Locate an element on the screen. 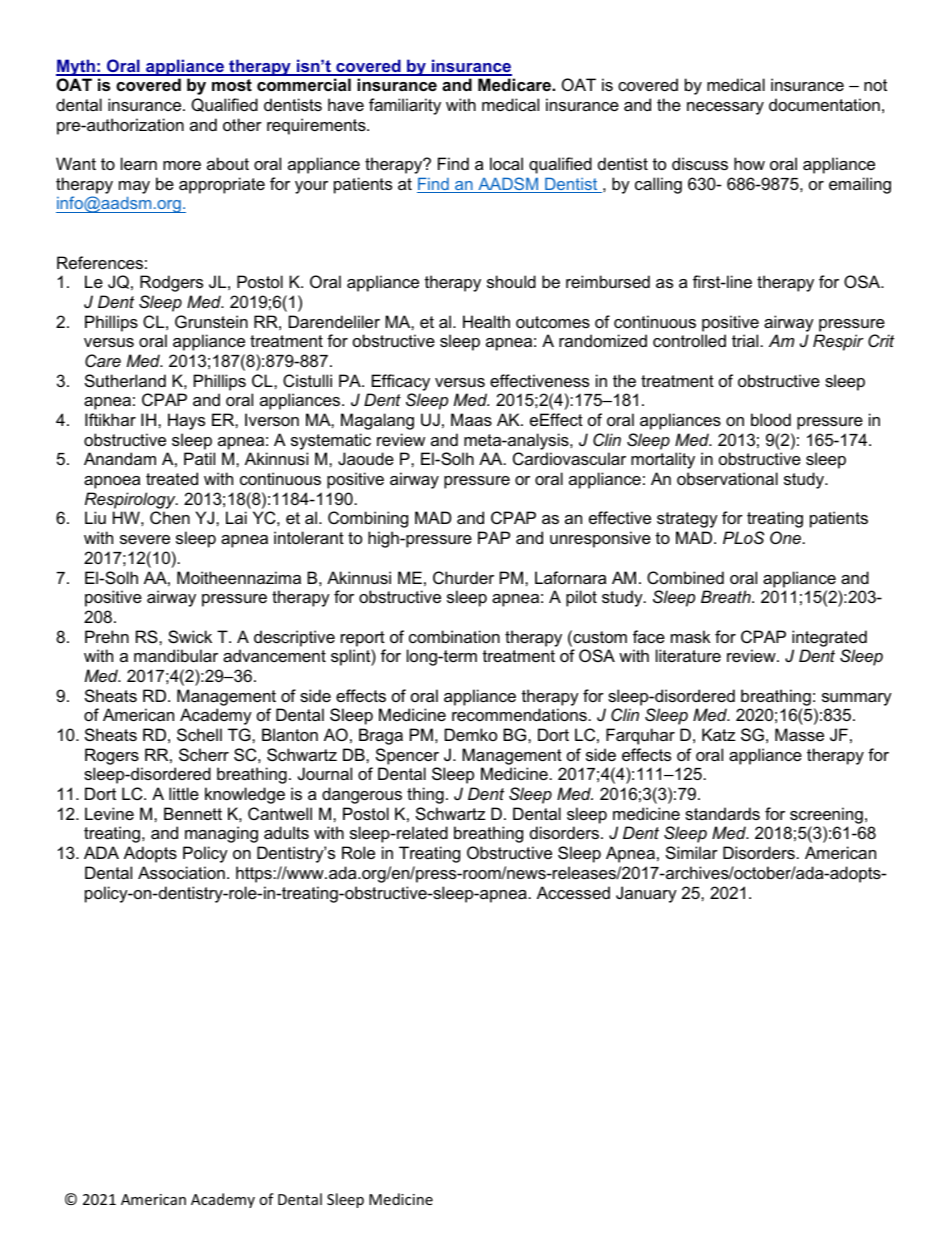  should is located at coordinates (511, 281).
